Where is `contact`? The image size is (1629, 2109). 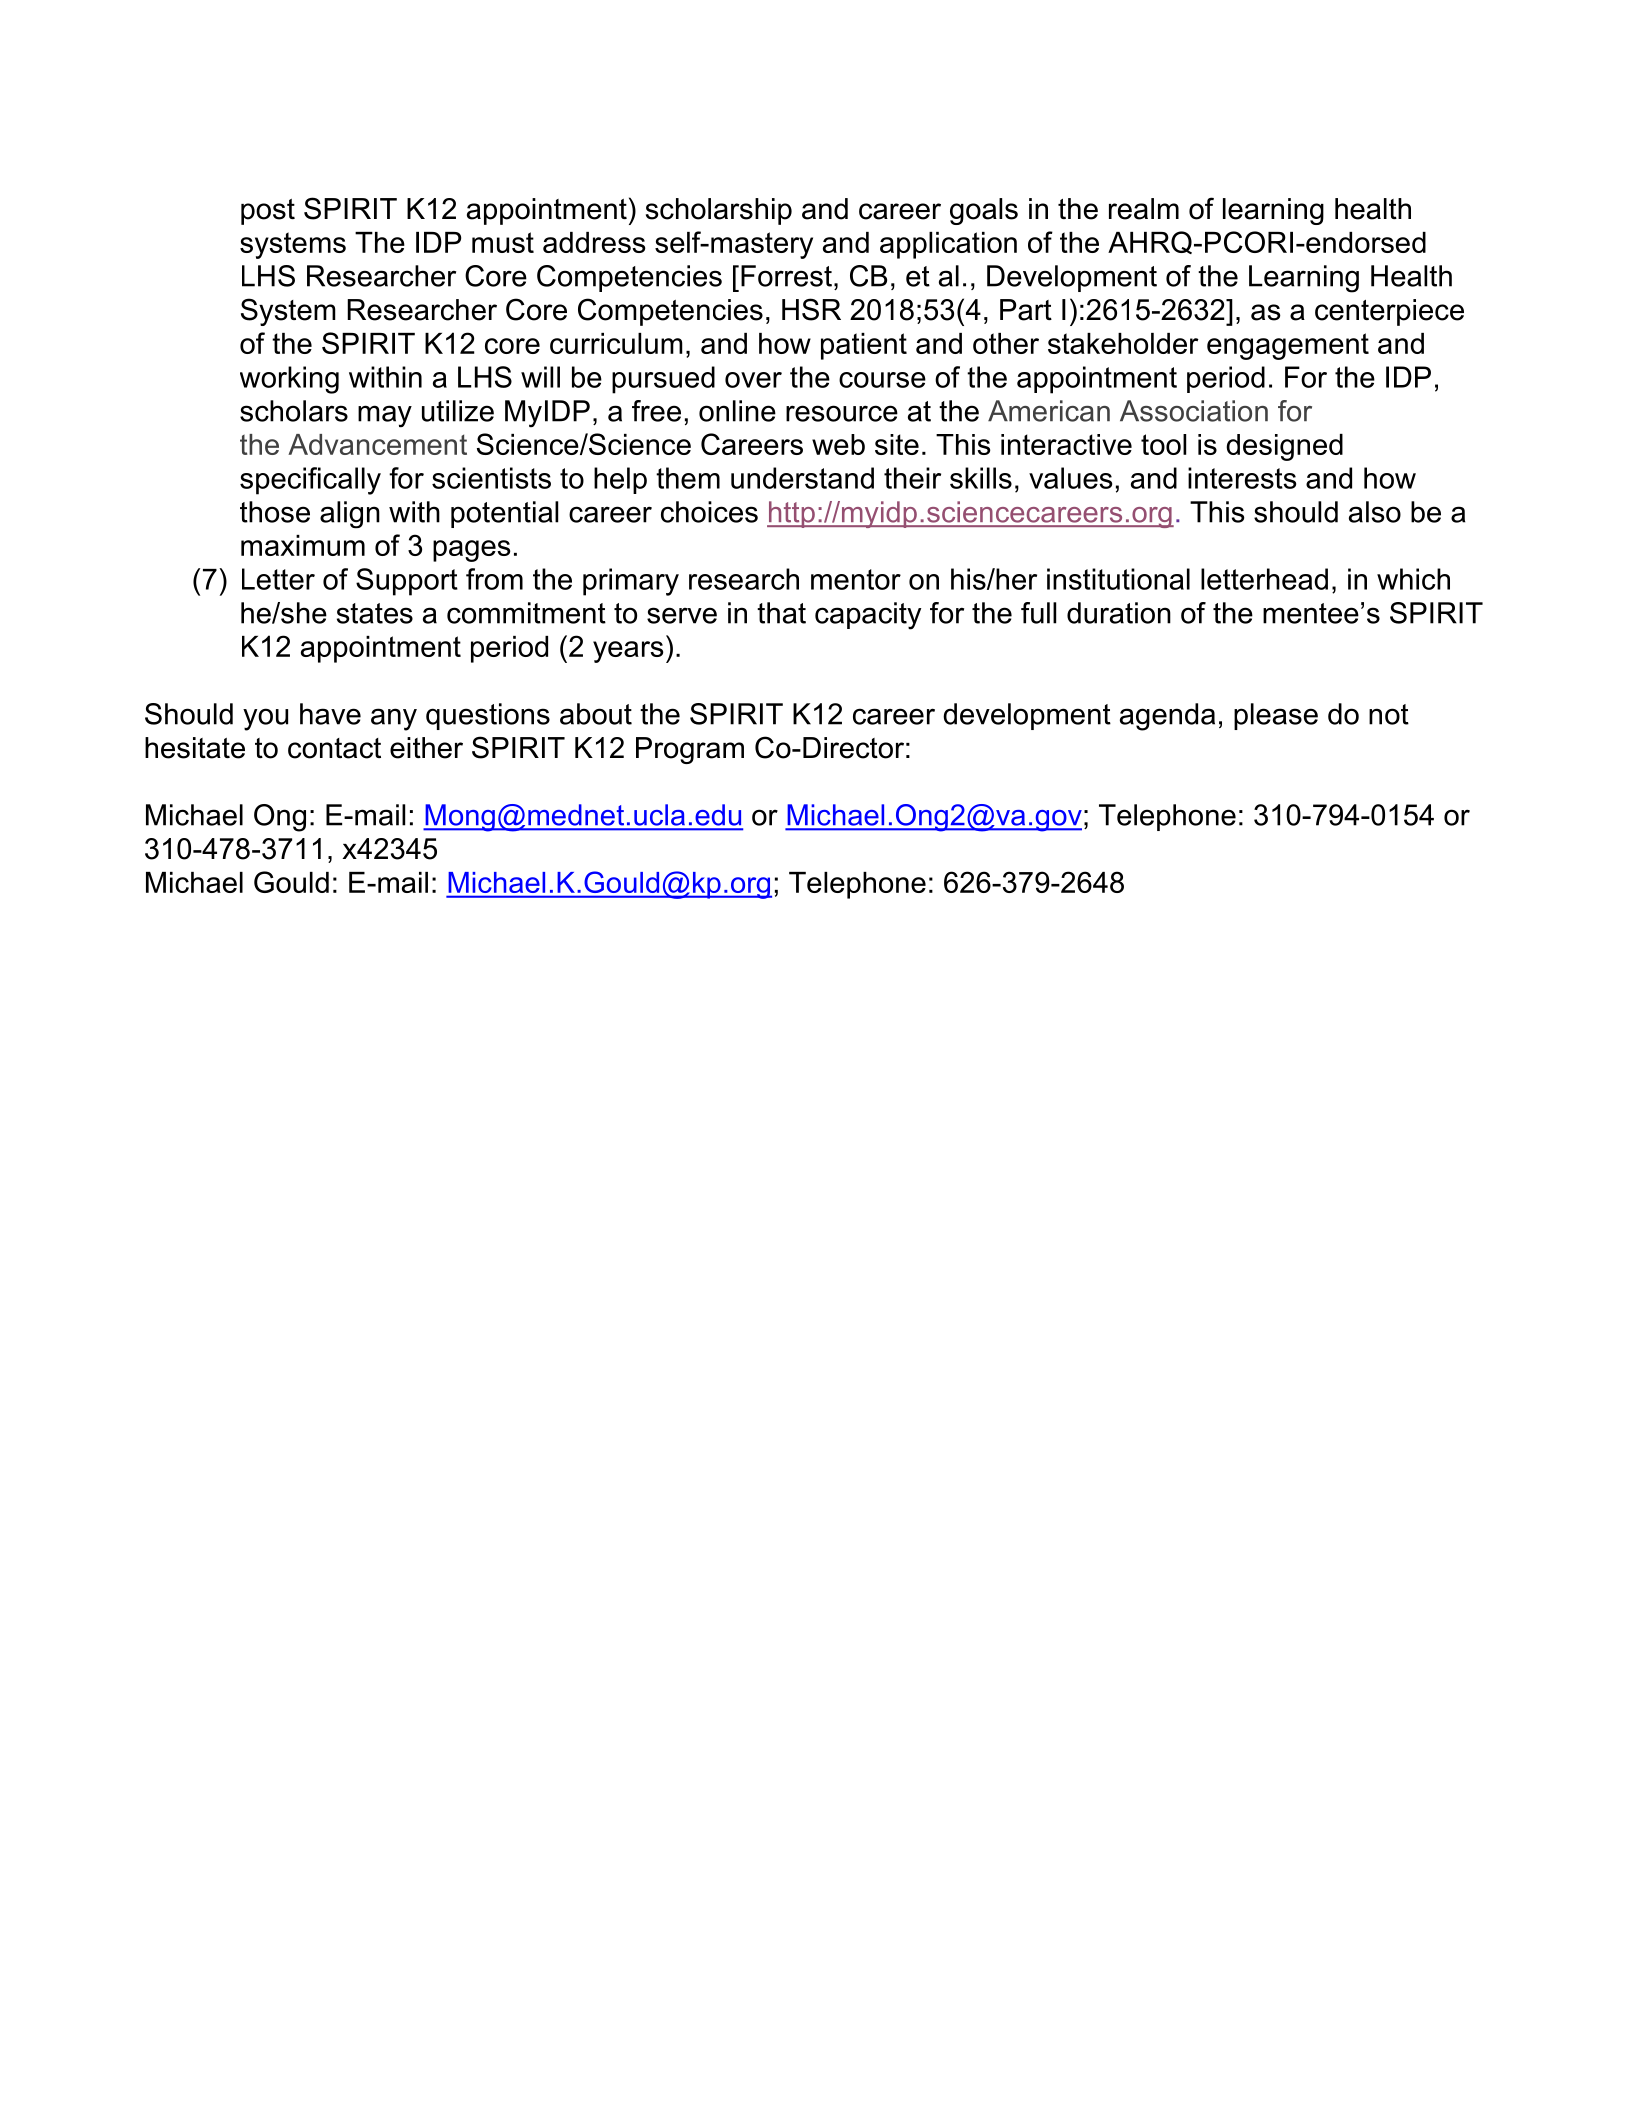 contact is located at coordinates (334, 748).
